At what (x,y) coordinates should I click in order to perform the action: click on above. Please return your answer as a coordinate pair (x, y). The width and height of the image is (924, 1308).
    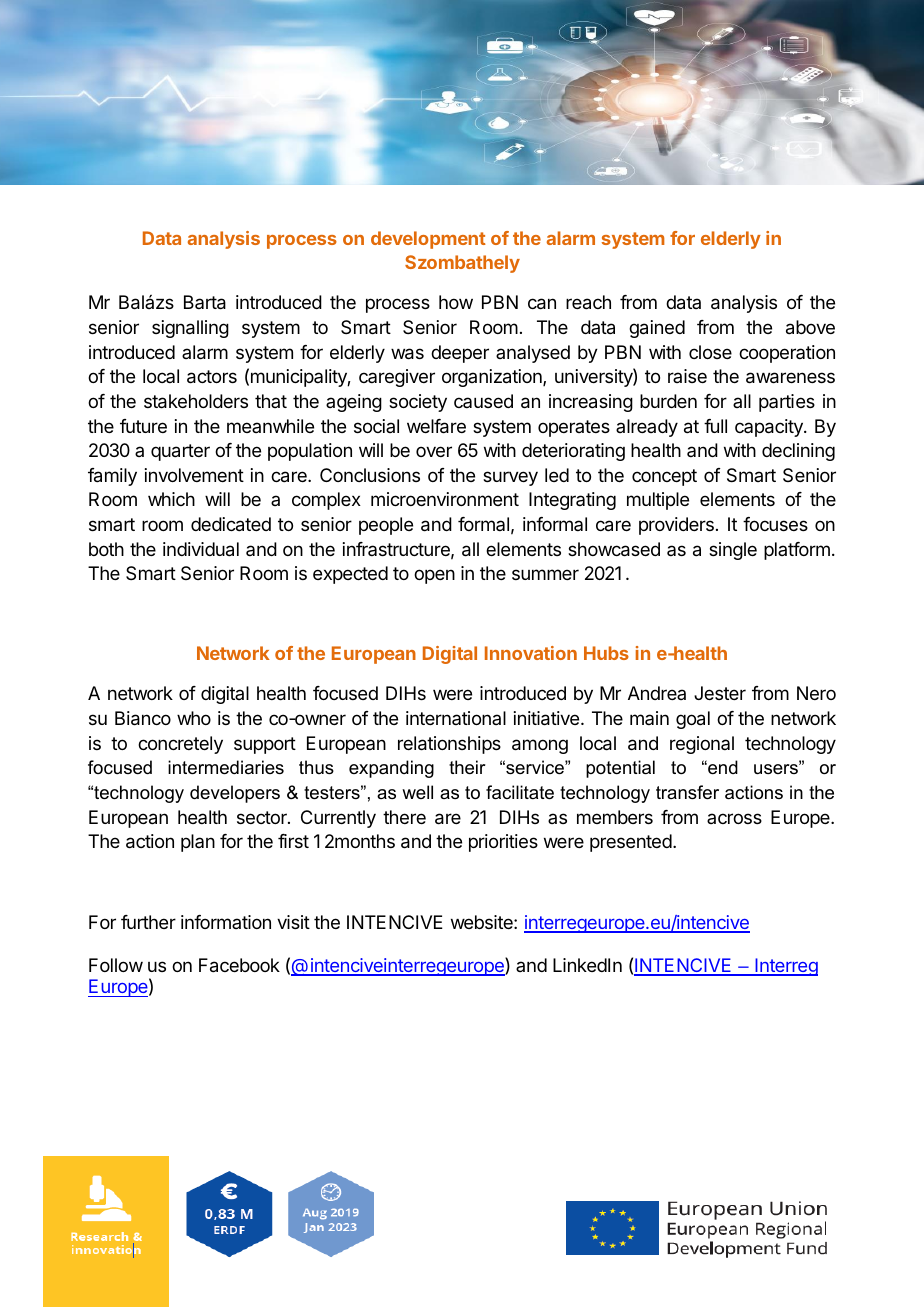
    Looking at the image, I should click on (810, 327).
